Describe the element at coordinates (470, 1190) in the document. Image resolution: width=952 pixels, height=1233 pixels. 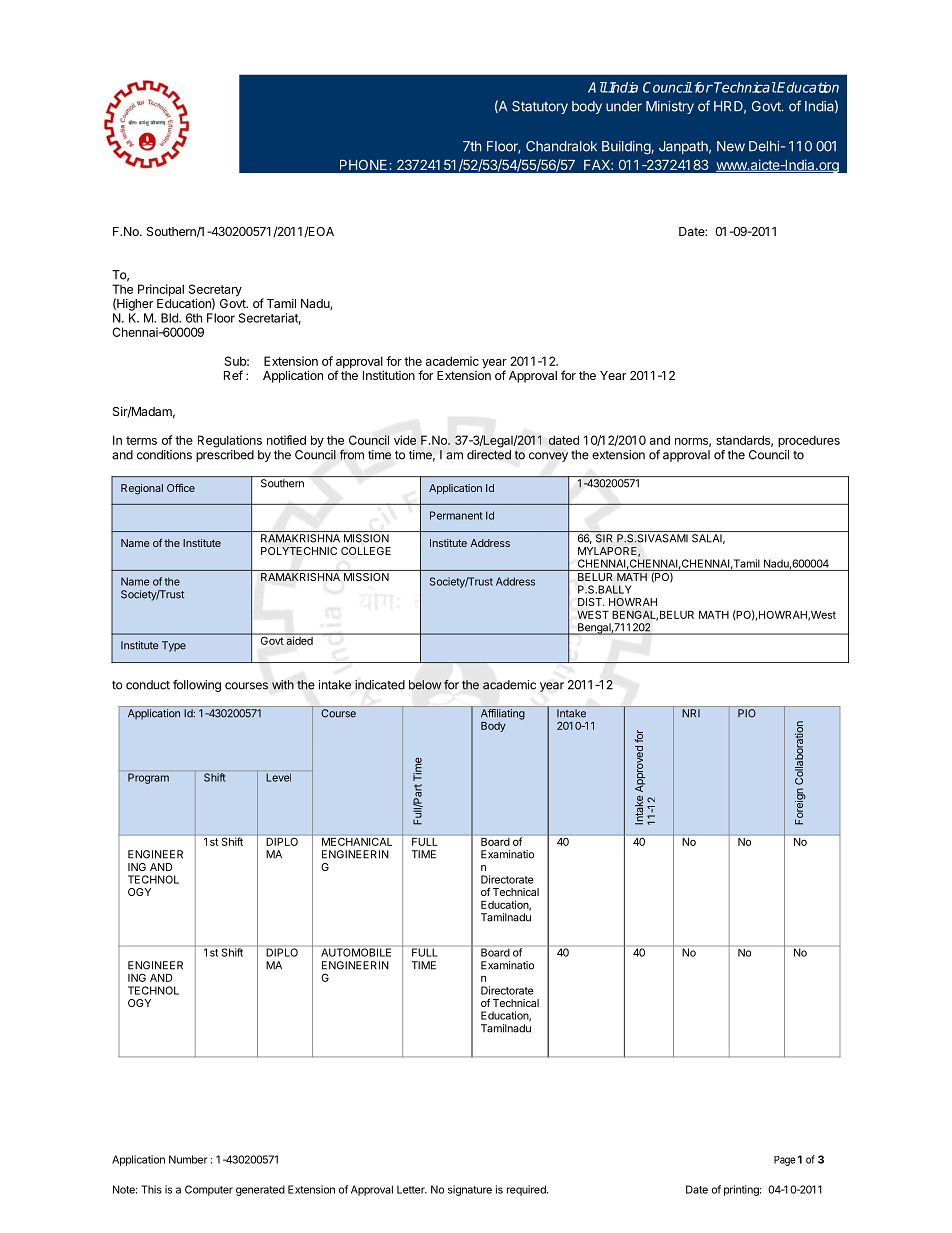
I see `signature` at that location.
